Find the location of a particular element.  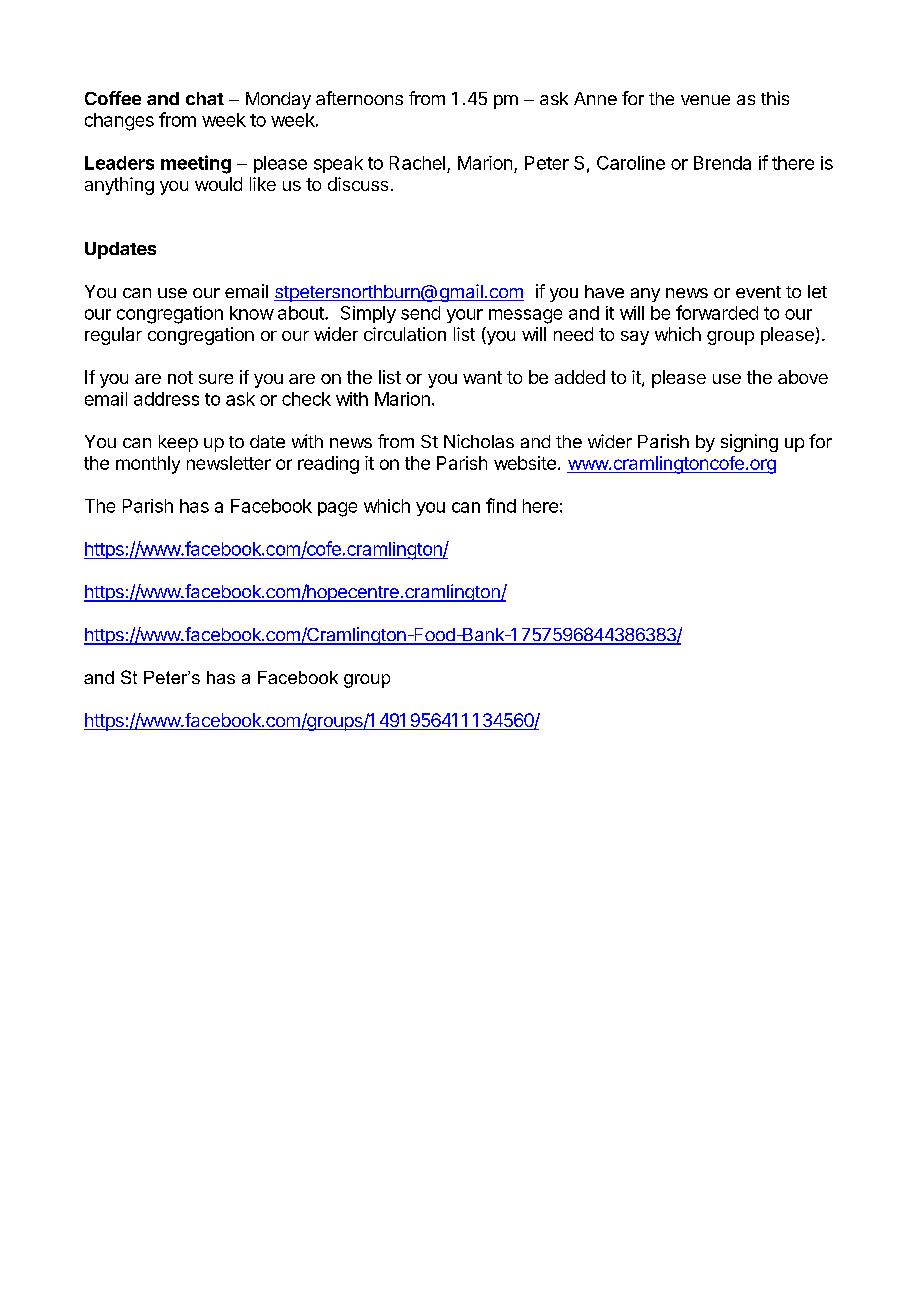

discuss is located at coordinates (358, 184).
